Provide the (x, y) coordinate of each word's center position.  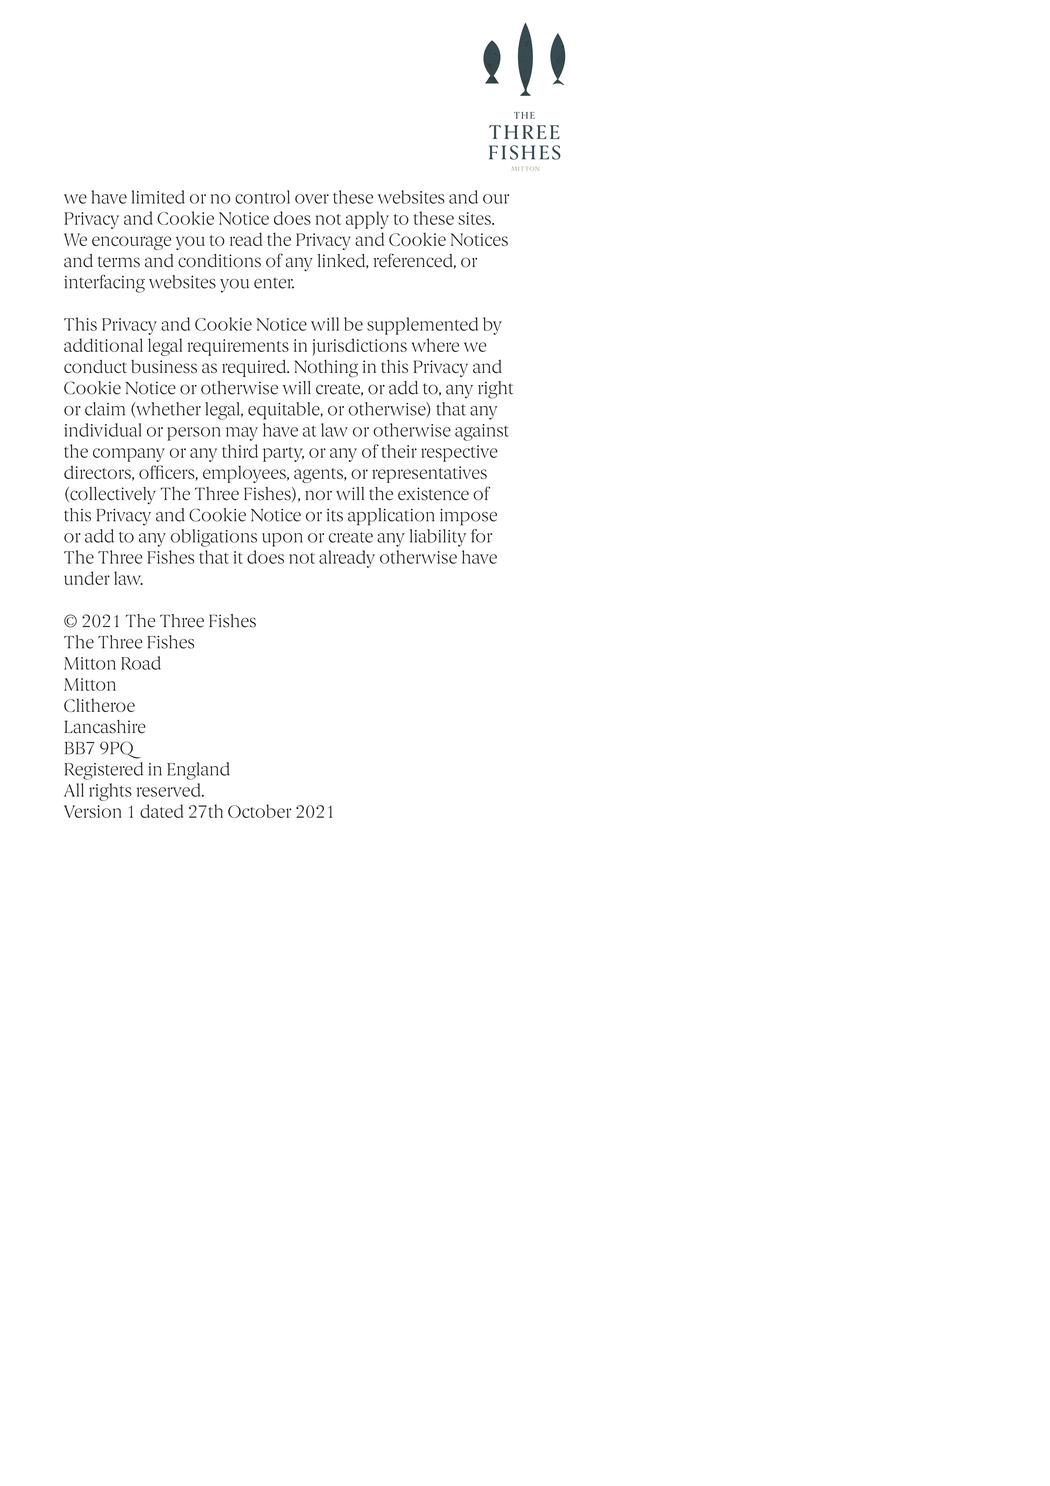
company (129, 455)
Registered (104, 771)
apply (367, 220)
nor (318, 495)
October (259, 811)
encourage (131, 243)
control (262, 197)
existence (433, 494)
